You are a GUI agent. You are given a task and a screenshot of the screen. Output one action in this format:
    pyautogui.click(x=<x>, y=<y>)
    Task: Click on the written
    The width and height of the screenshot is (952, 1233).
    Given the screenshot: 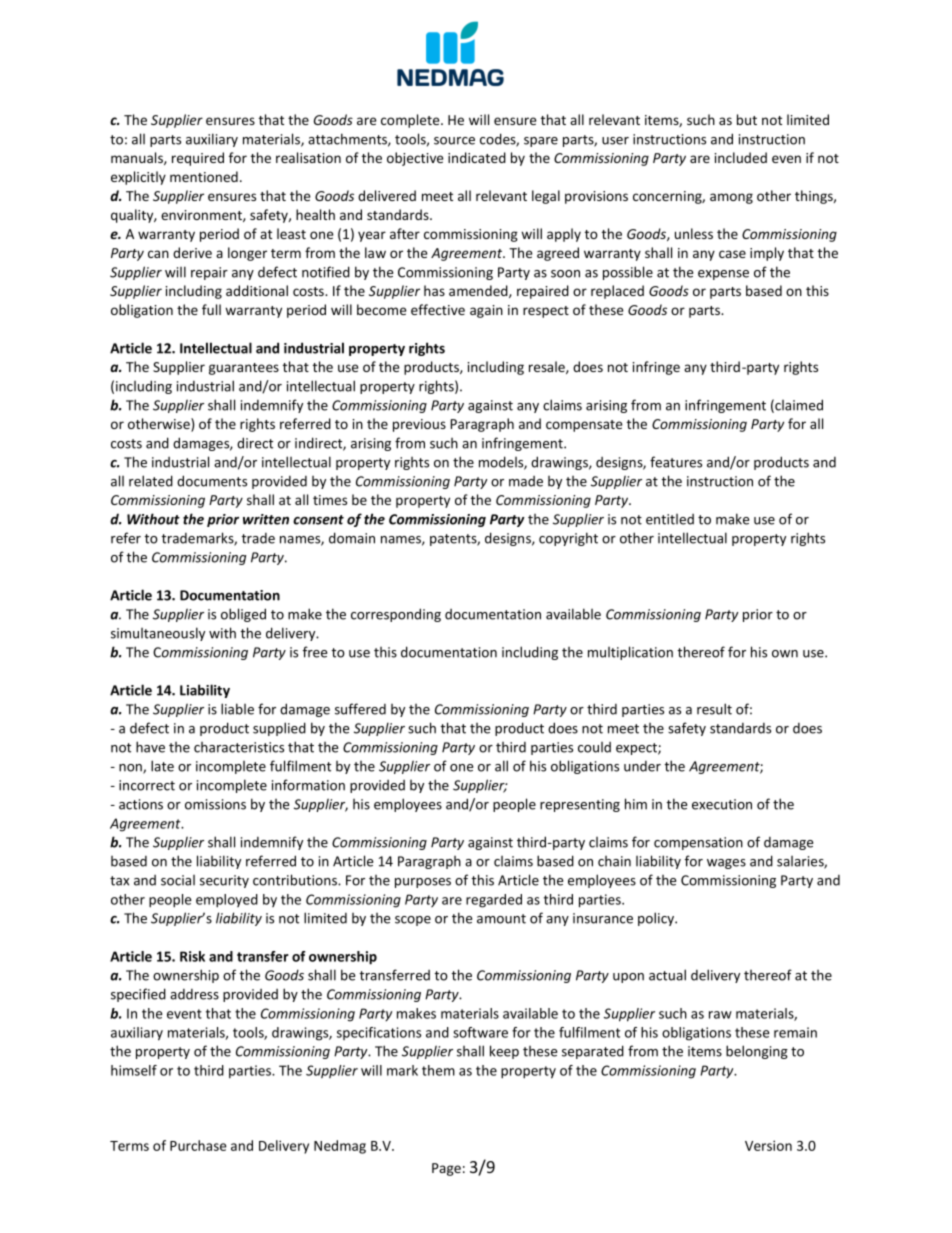 What is the action you would take?
    pyautogui.click(x=266, y=519)
